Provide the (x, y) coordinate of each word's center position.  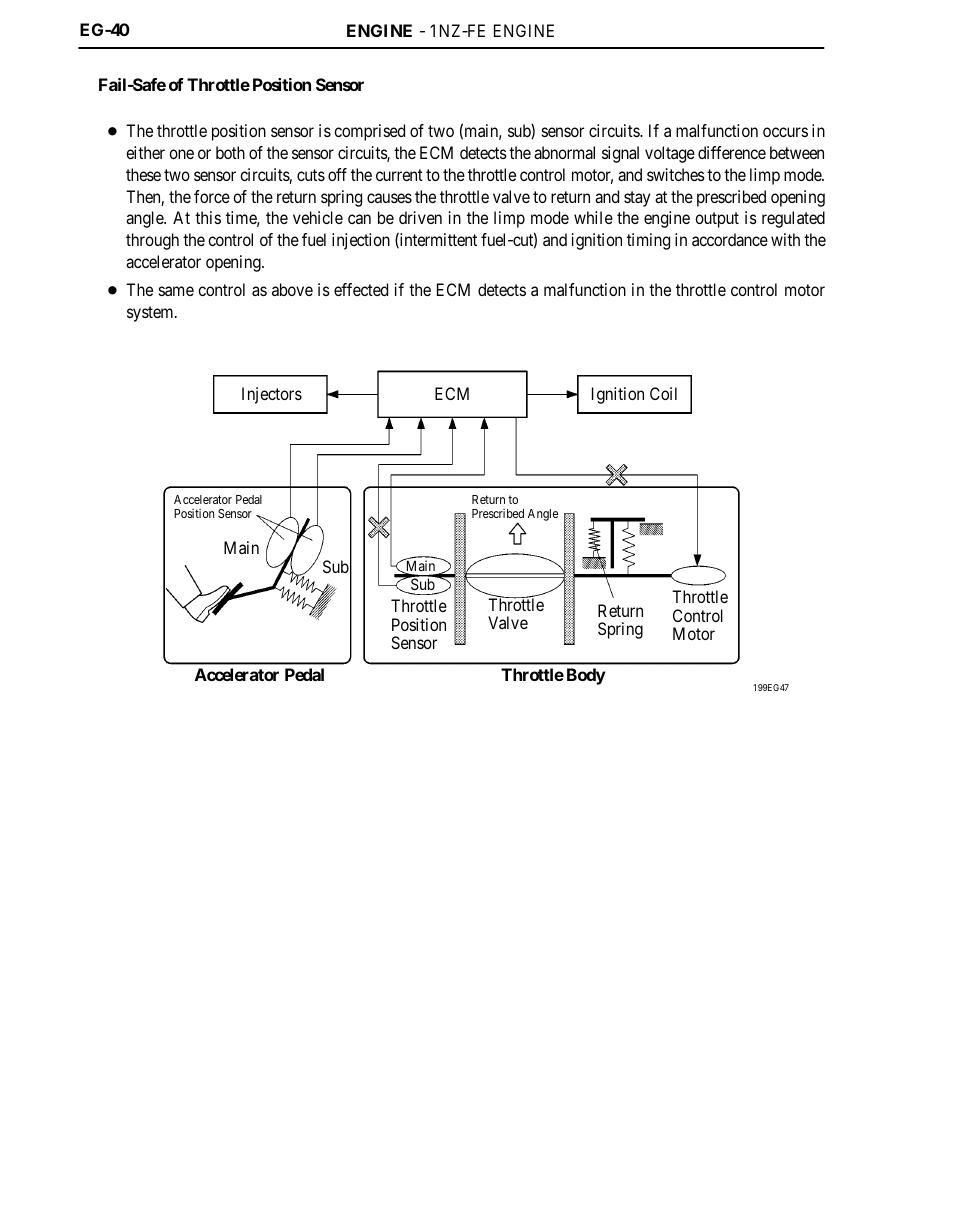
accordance (730, 239)
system (151, 314)
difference (732, 152)
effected (361, 289)
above (292, 289)
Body (586, 676)
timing (648, 241)
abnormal (564, 152)
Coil (663, 393)
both (230, 152)
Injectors (272, 395)
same (176, 291)
